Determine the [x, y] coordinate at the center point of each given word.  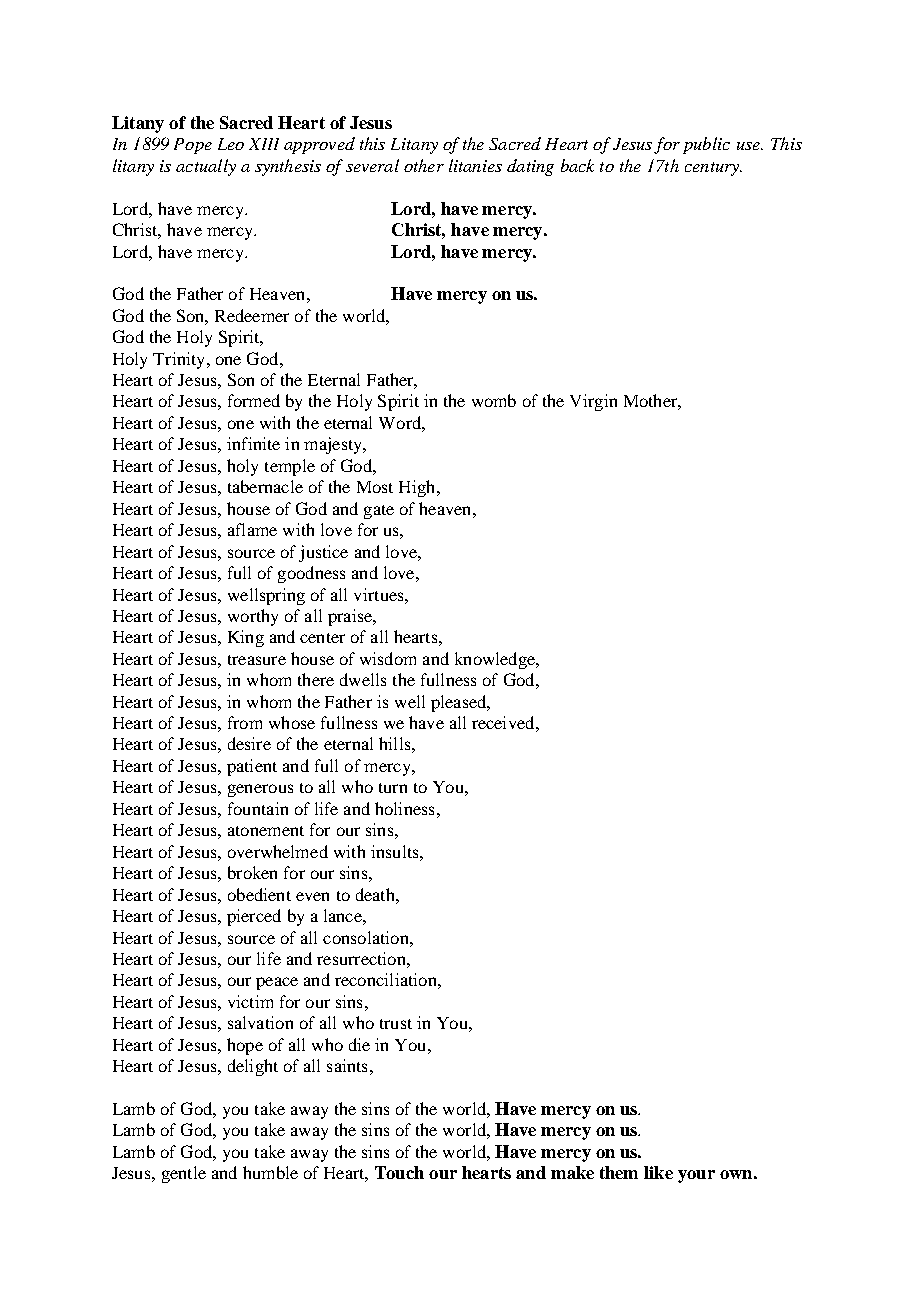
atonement [266, 831]
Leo [231, 144]
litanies [475, 165]
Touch [399, 1172]
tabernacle [265, 486]
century [713, 169]
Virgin [593, 402]
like [658, 1172]
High [418, 488]
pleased [459, 703]
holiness [404, 808]
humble [270, 1172]
